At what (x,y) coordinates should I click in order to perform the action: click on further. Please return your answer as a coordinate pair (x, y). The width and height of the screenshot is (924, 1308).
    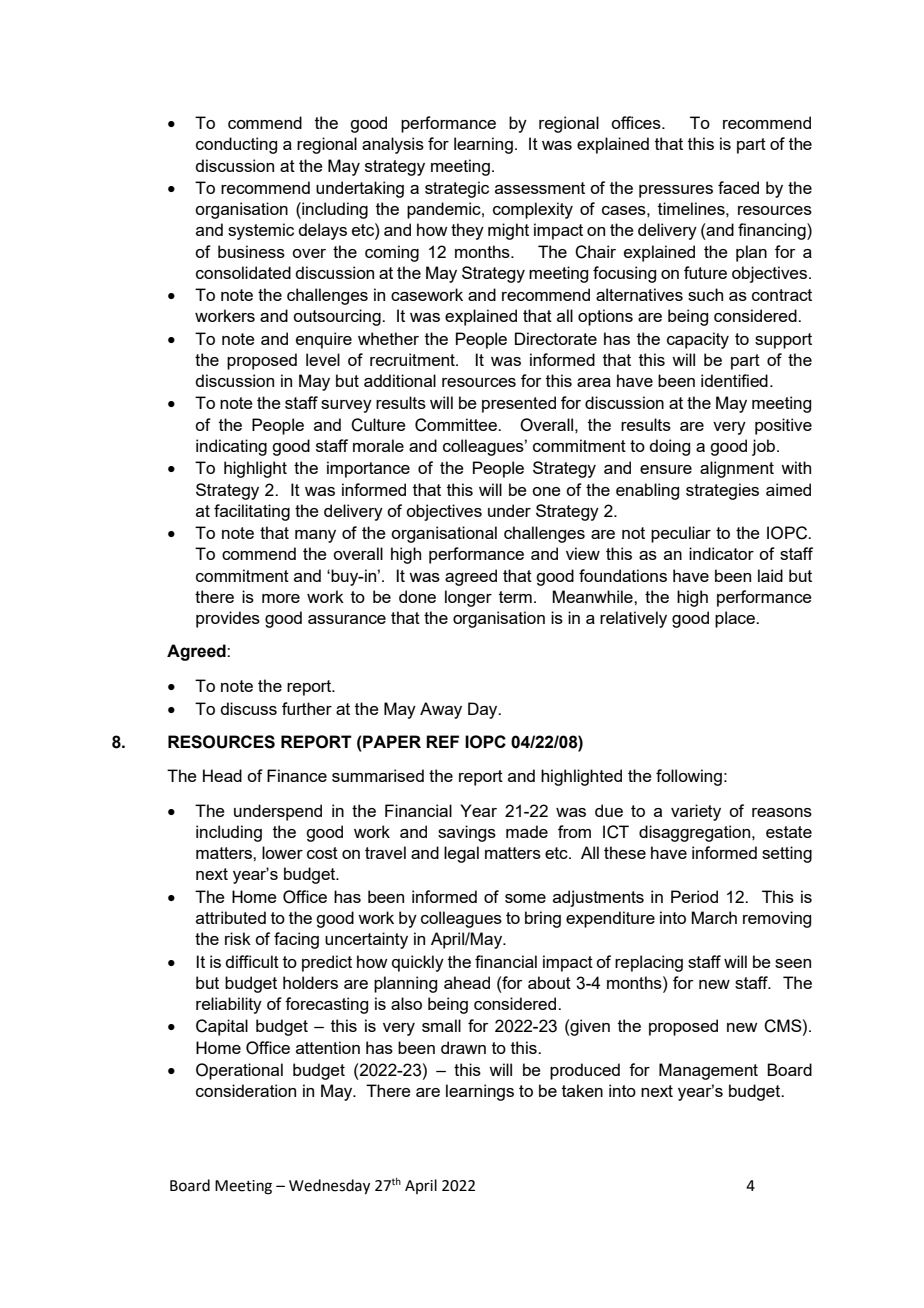
    Looking at the image, I should click on (307, 708).
